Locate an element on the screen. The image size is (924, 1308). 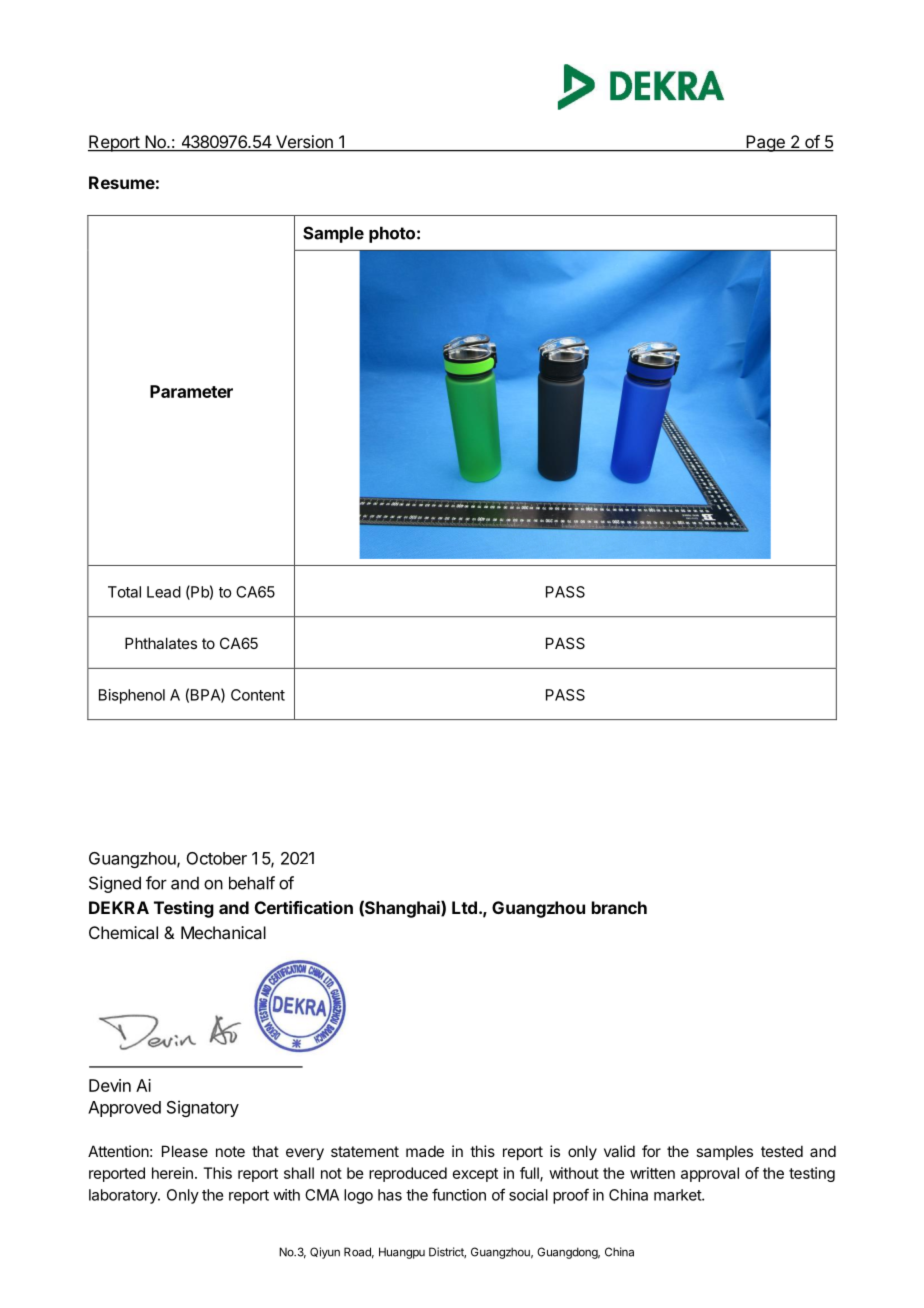
Certification is located at coordinates (304, 907).
